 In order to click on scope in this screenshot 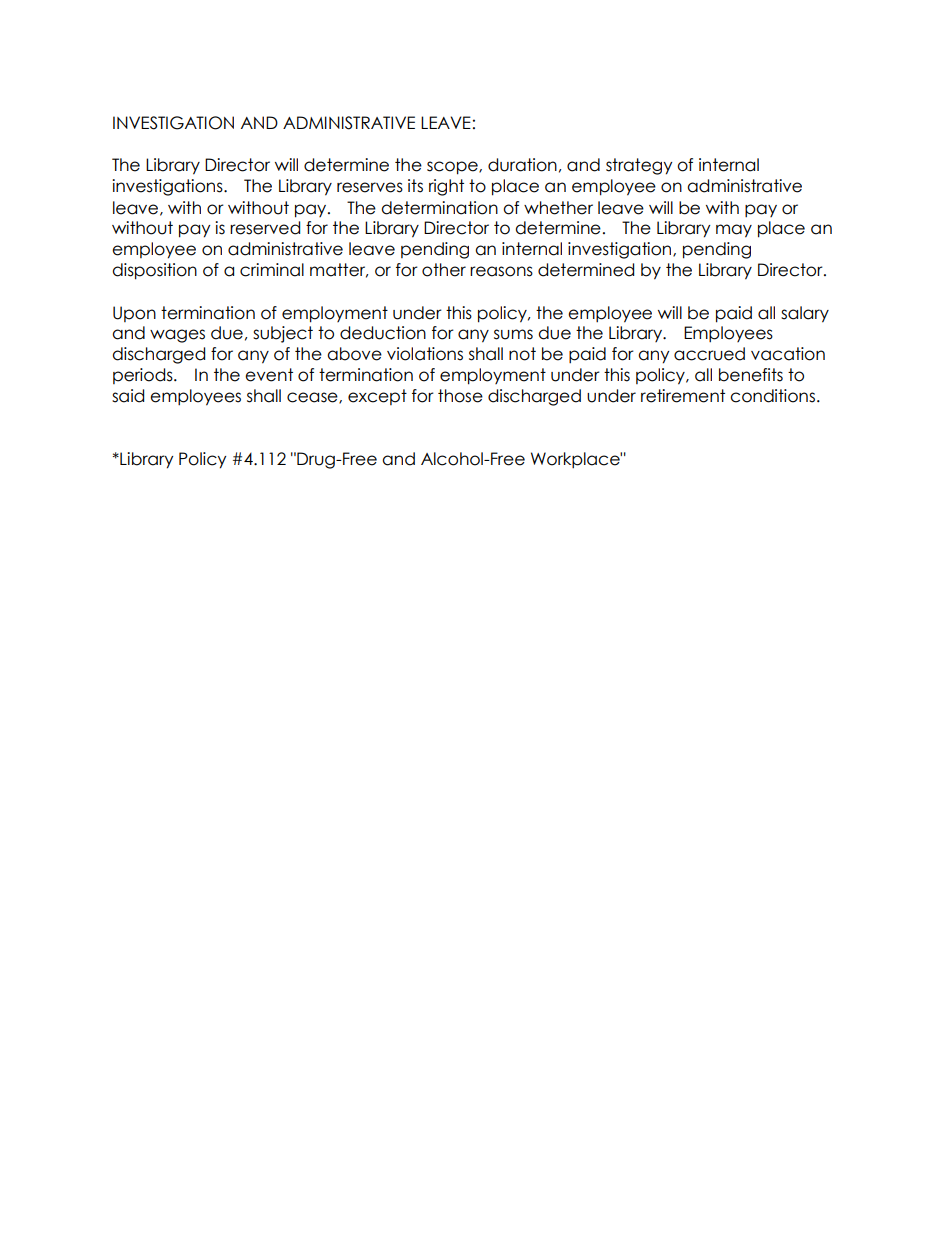, I will do `click(453, 168)`.
